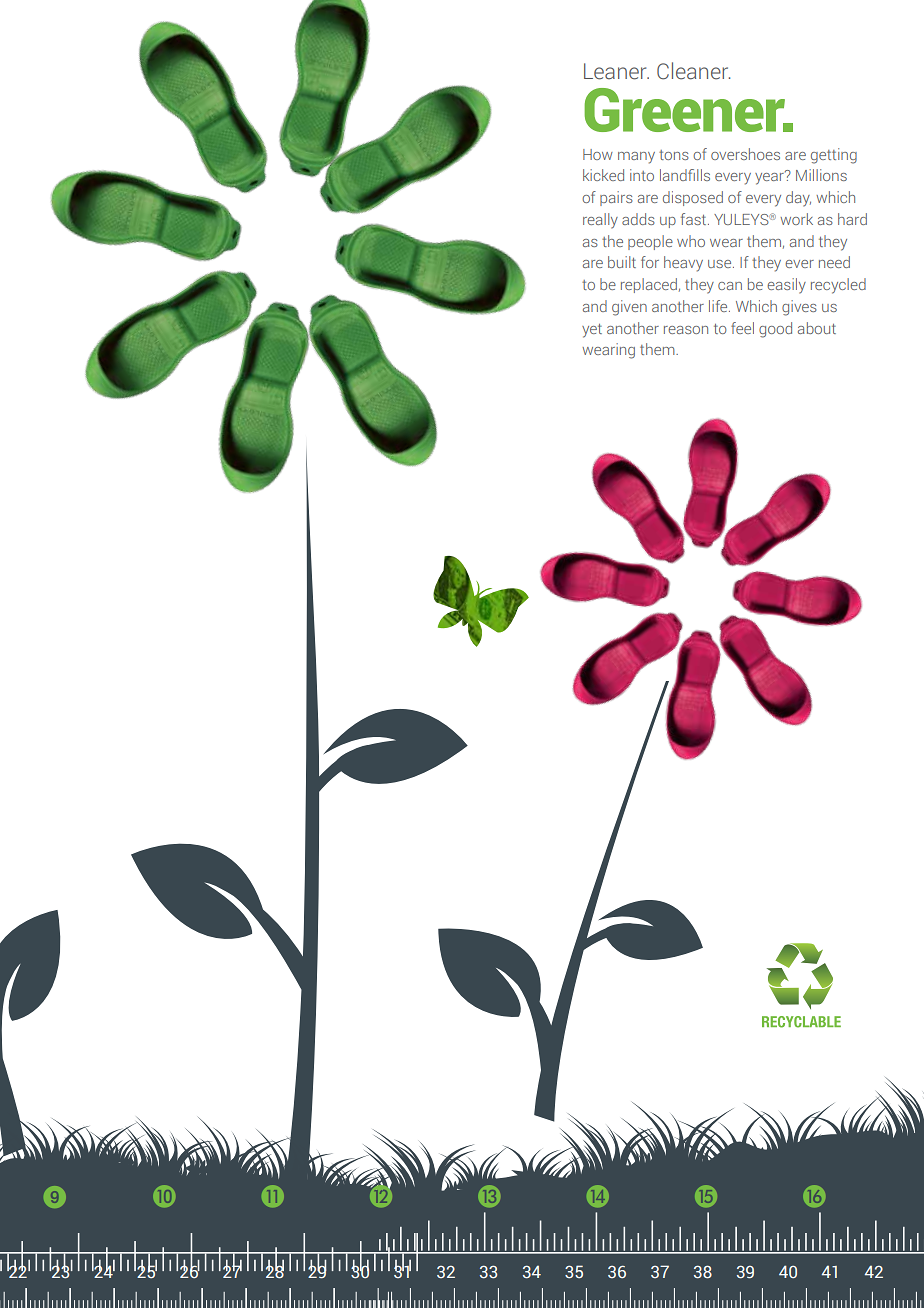  What do you see at coordinates (674, 155) in the page?
I see `tons` at bounding box center [674, 155].
